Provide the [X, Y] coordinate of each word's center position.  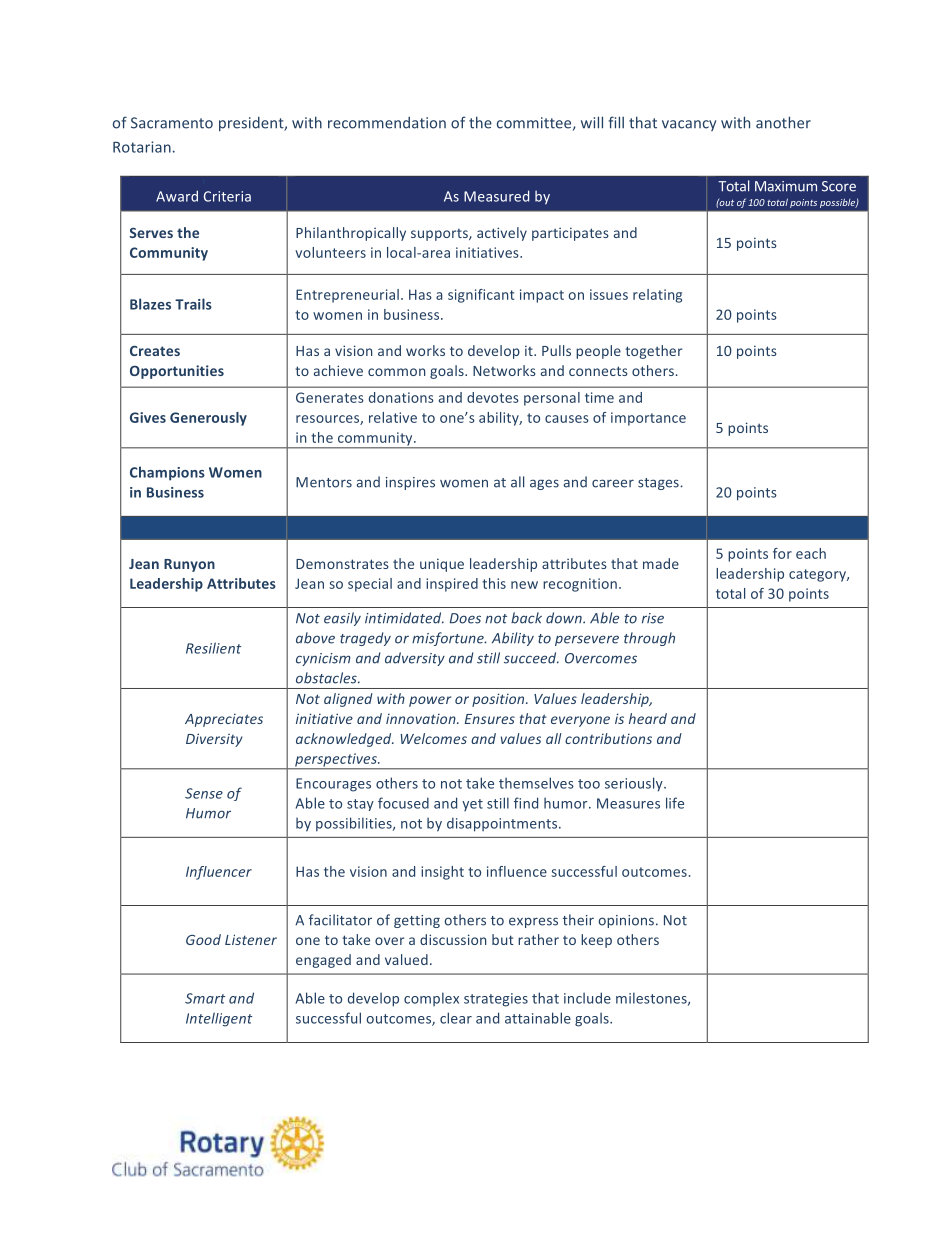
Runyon [189, 565]
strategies [496, 1000]
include [587, 998]
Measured [496, 196]
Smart [205, 998]
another [783, 122]
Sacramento [172, 123]
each [811, 553]
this [494, 583]
